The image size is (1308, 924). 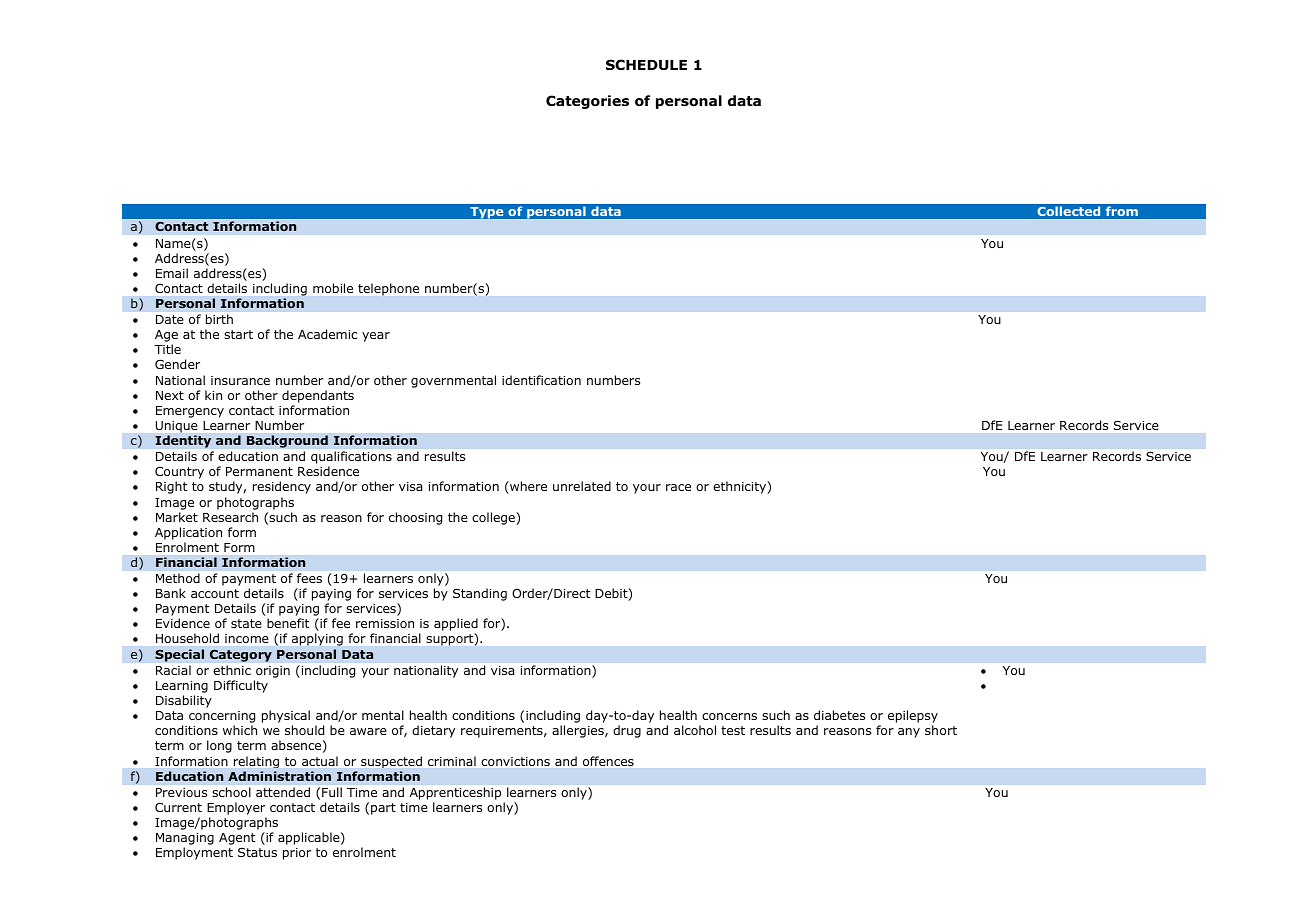 I want to click on identification, so click(x=541, y=380).
